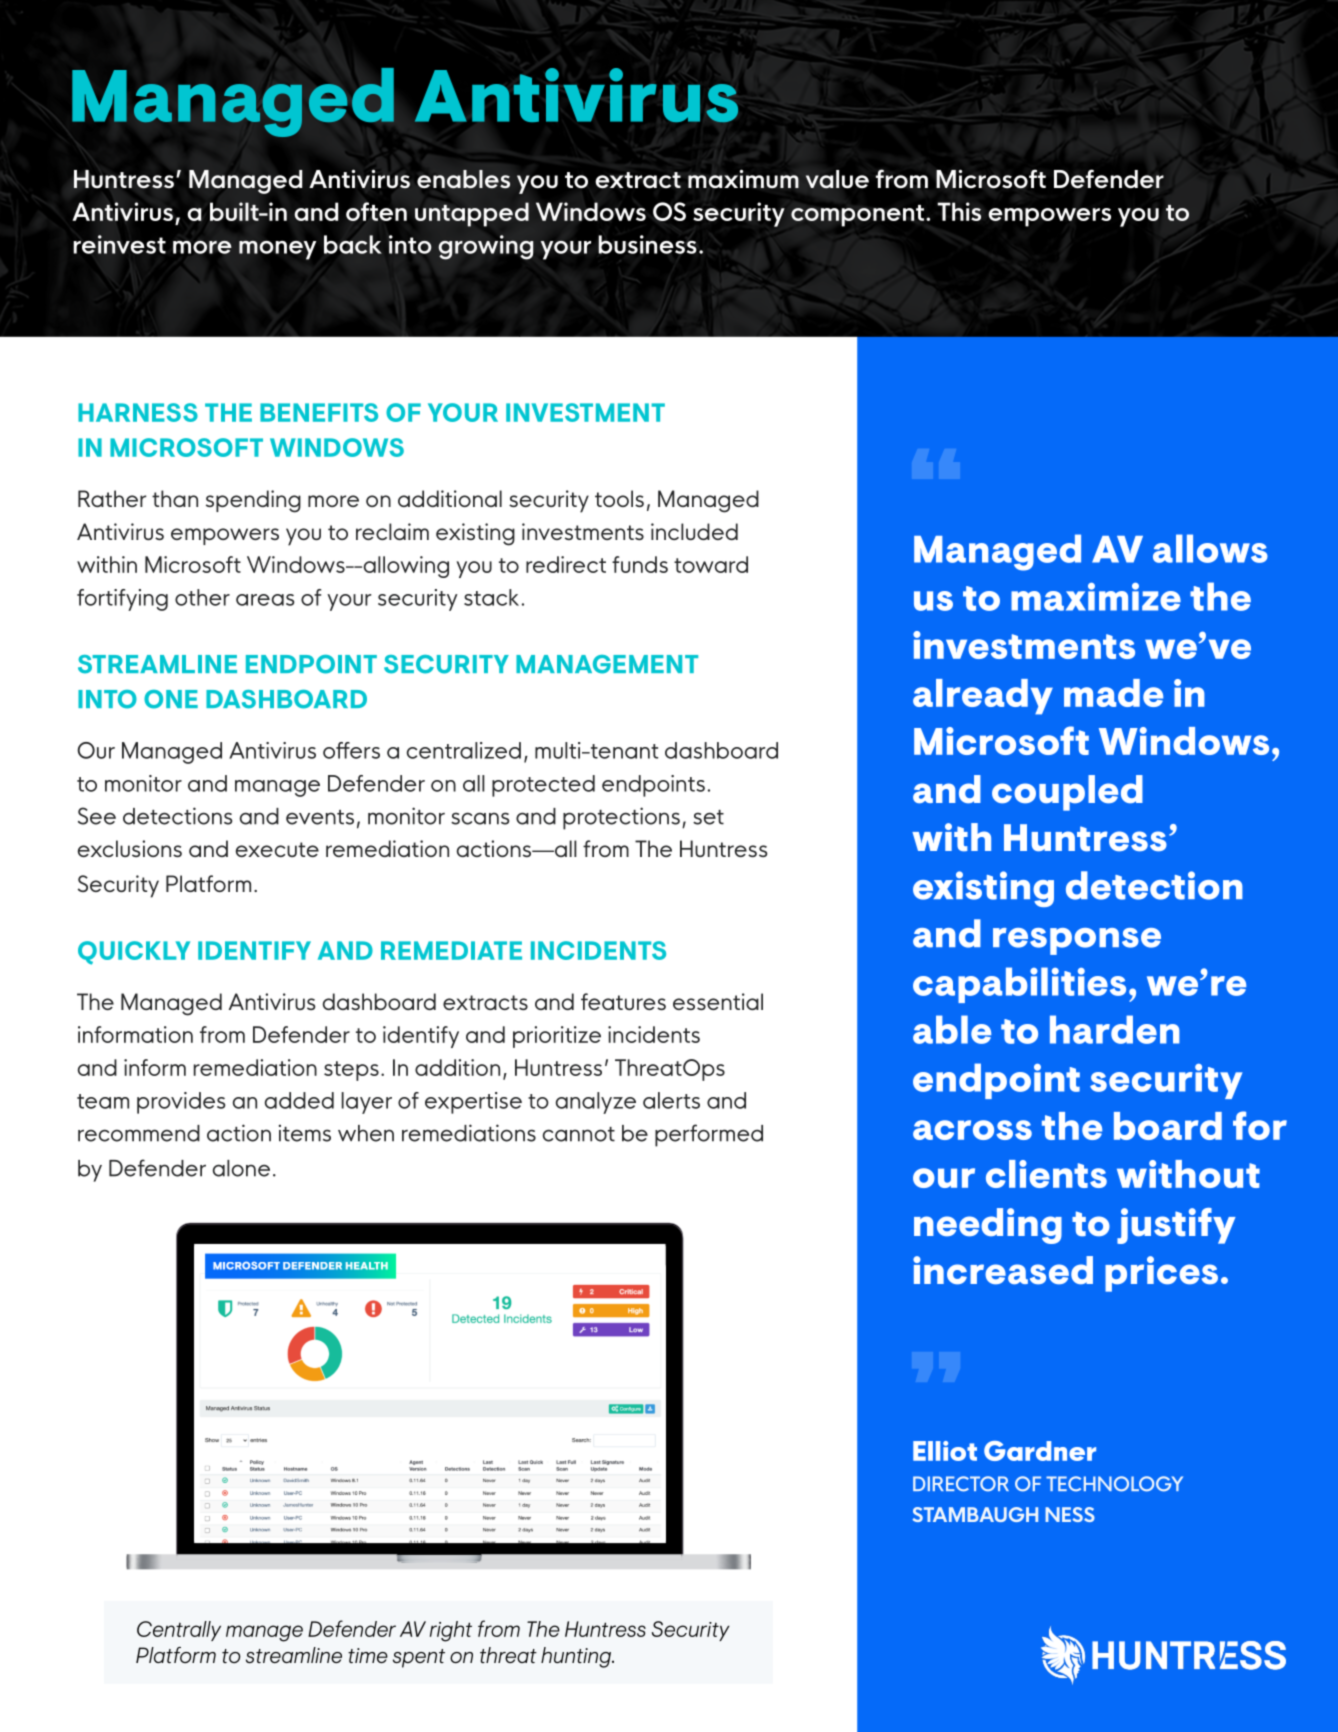  Describe the element at coordinates (623, 1001) in the image. I see `features` at that location.
